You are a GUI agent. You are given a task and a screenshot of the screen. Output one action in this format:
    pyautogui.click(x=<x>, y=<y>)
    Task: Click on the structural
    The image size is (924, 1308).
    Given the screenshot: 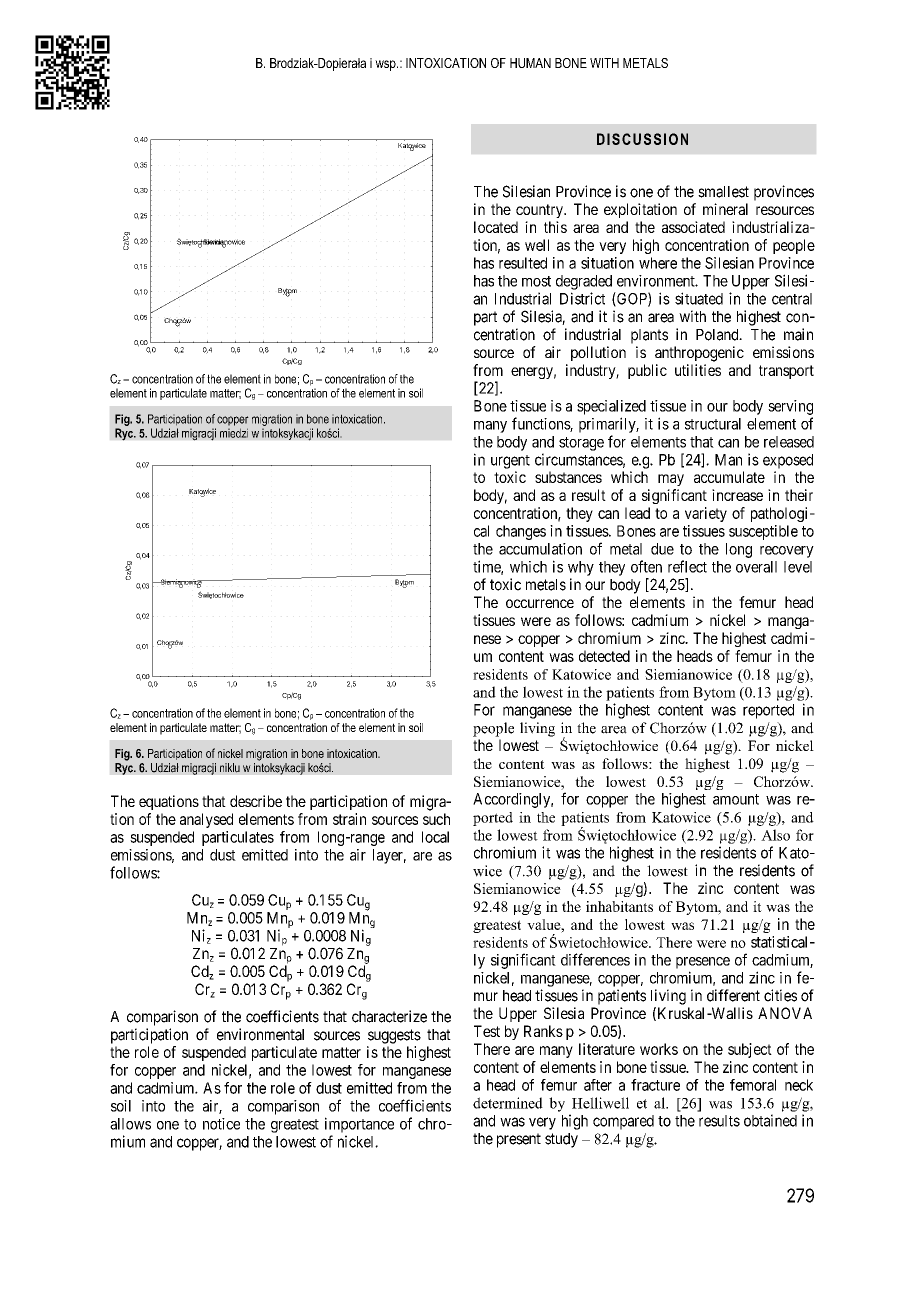 What is the action you would take?
    pyautogui.click(x=713, y=424)
